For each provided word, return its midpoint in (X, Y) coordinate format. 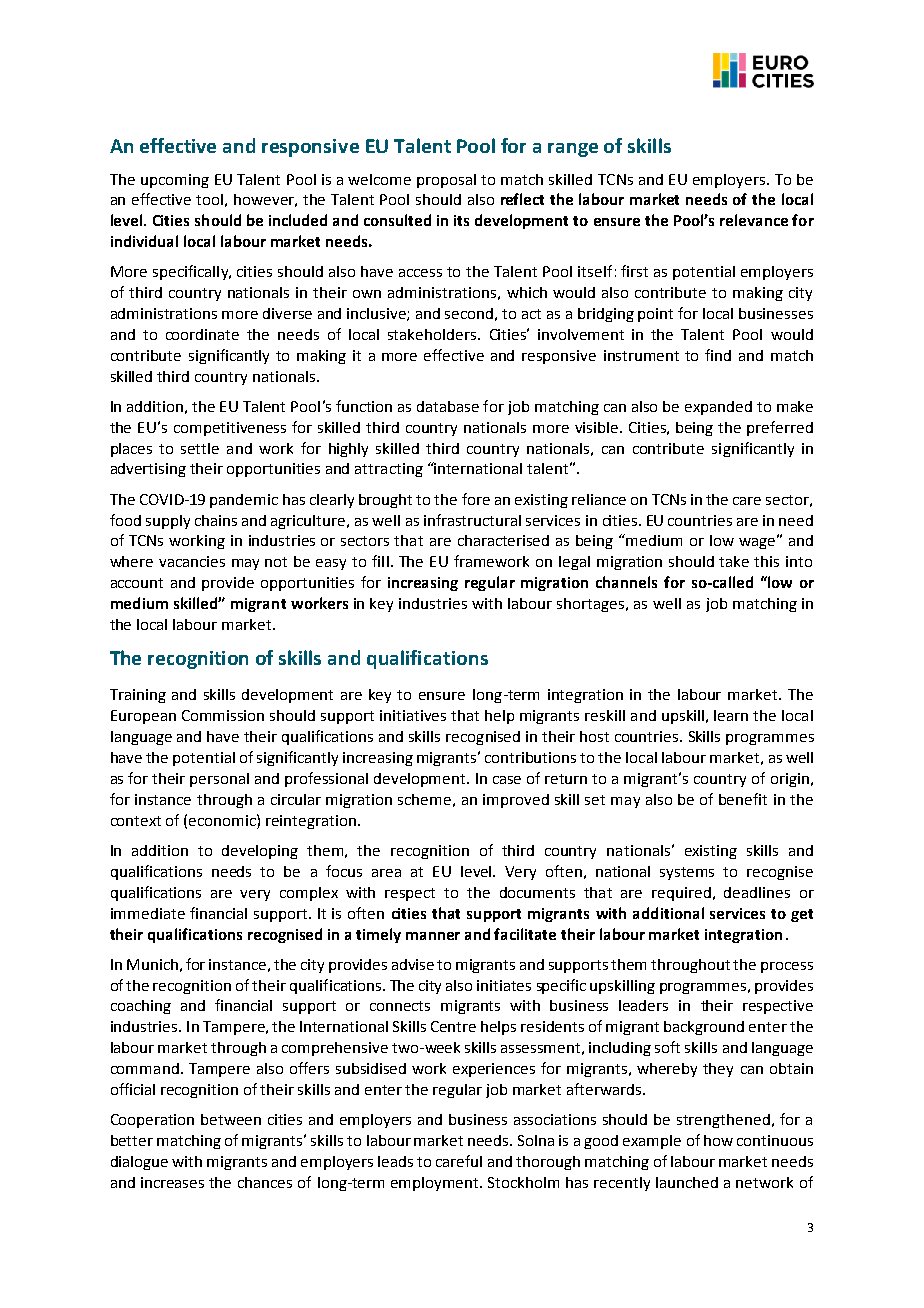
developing (260, 852)
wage (757, 543)
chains (216, 520)
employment (436, 1184)
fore (476, 499)
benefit (743, 799)
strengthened (723, 1121)
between (231, 1119)
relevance (754, 220)
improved (516, 801)
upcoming (175, 181)
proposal (446, 181)
